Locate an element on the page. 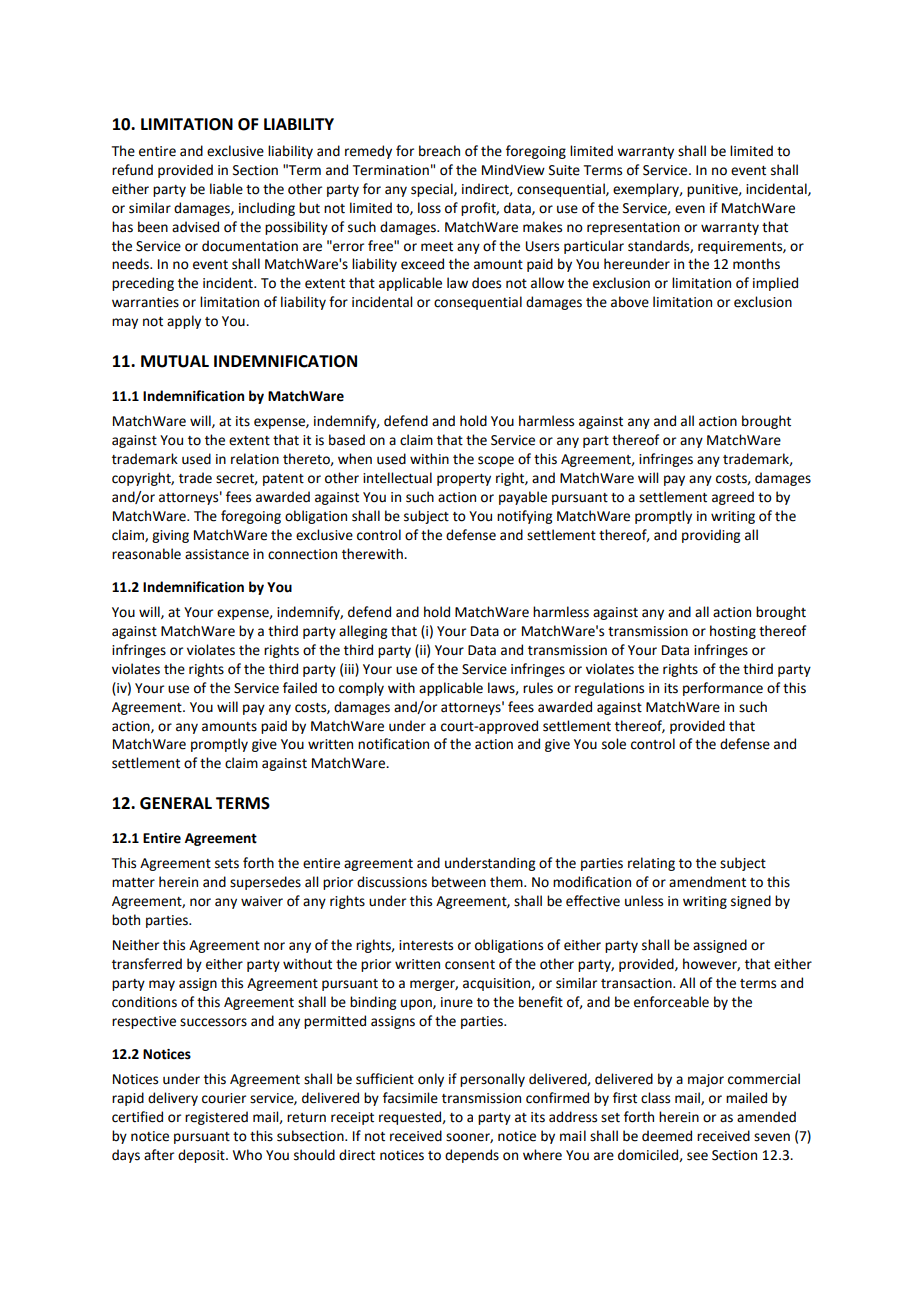 This document has height=1308, width=924. failed is located at coordinates (300, 688).
